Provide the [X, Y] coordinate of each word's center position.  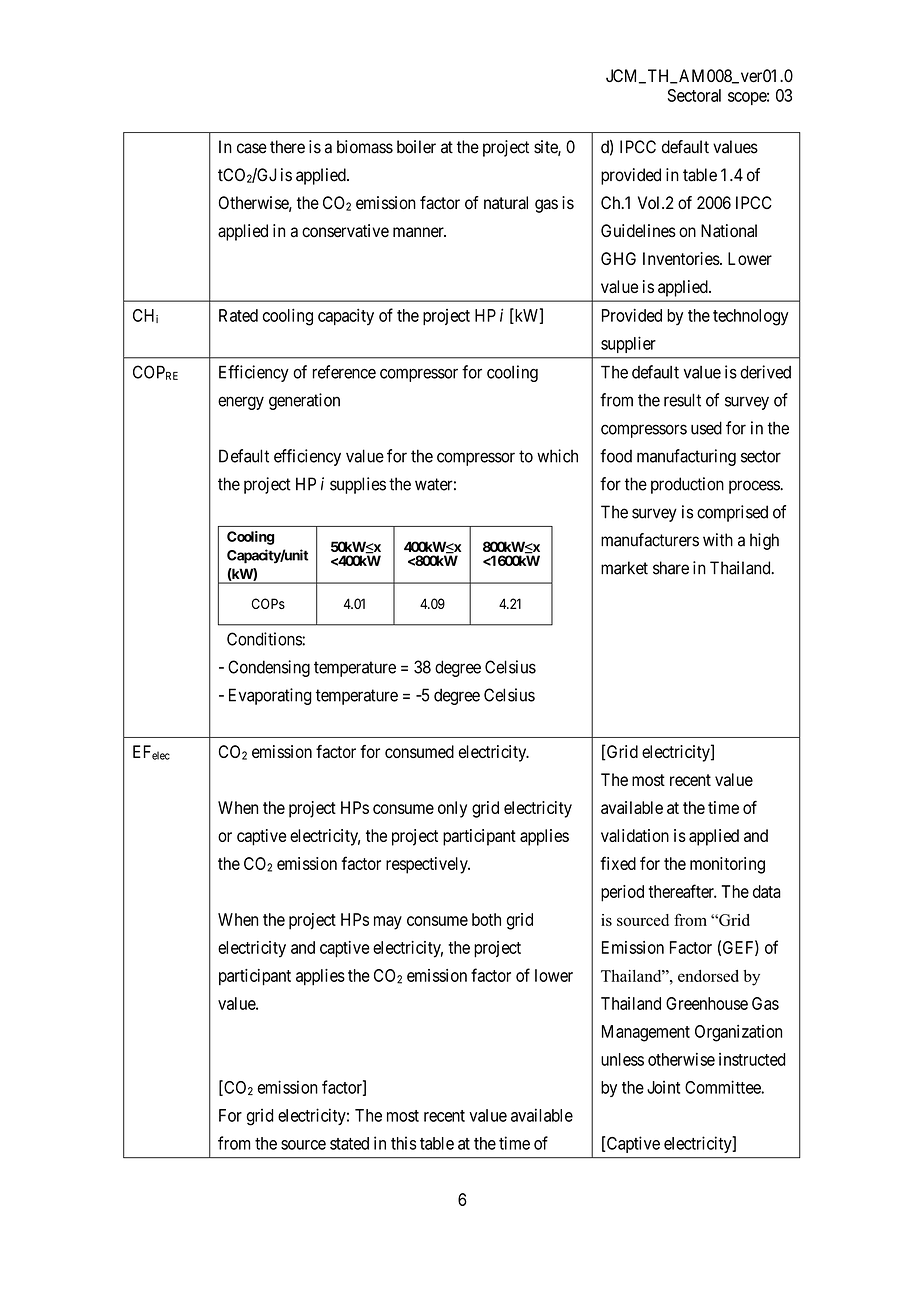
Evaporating [270, 696]
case [252, 148]
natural [506, 203]
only [452, 809]
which [557, 456]
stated [349, 1143]
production [687, 485]
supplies [358, 485]
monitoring [727, 865]
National [729, 231]
